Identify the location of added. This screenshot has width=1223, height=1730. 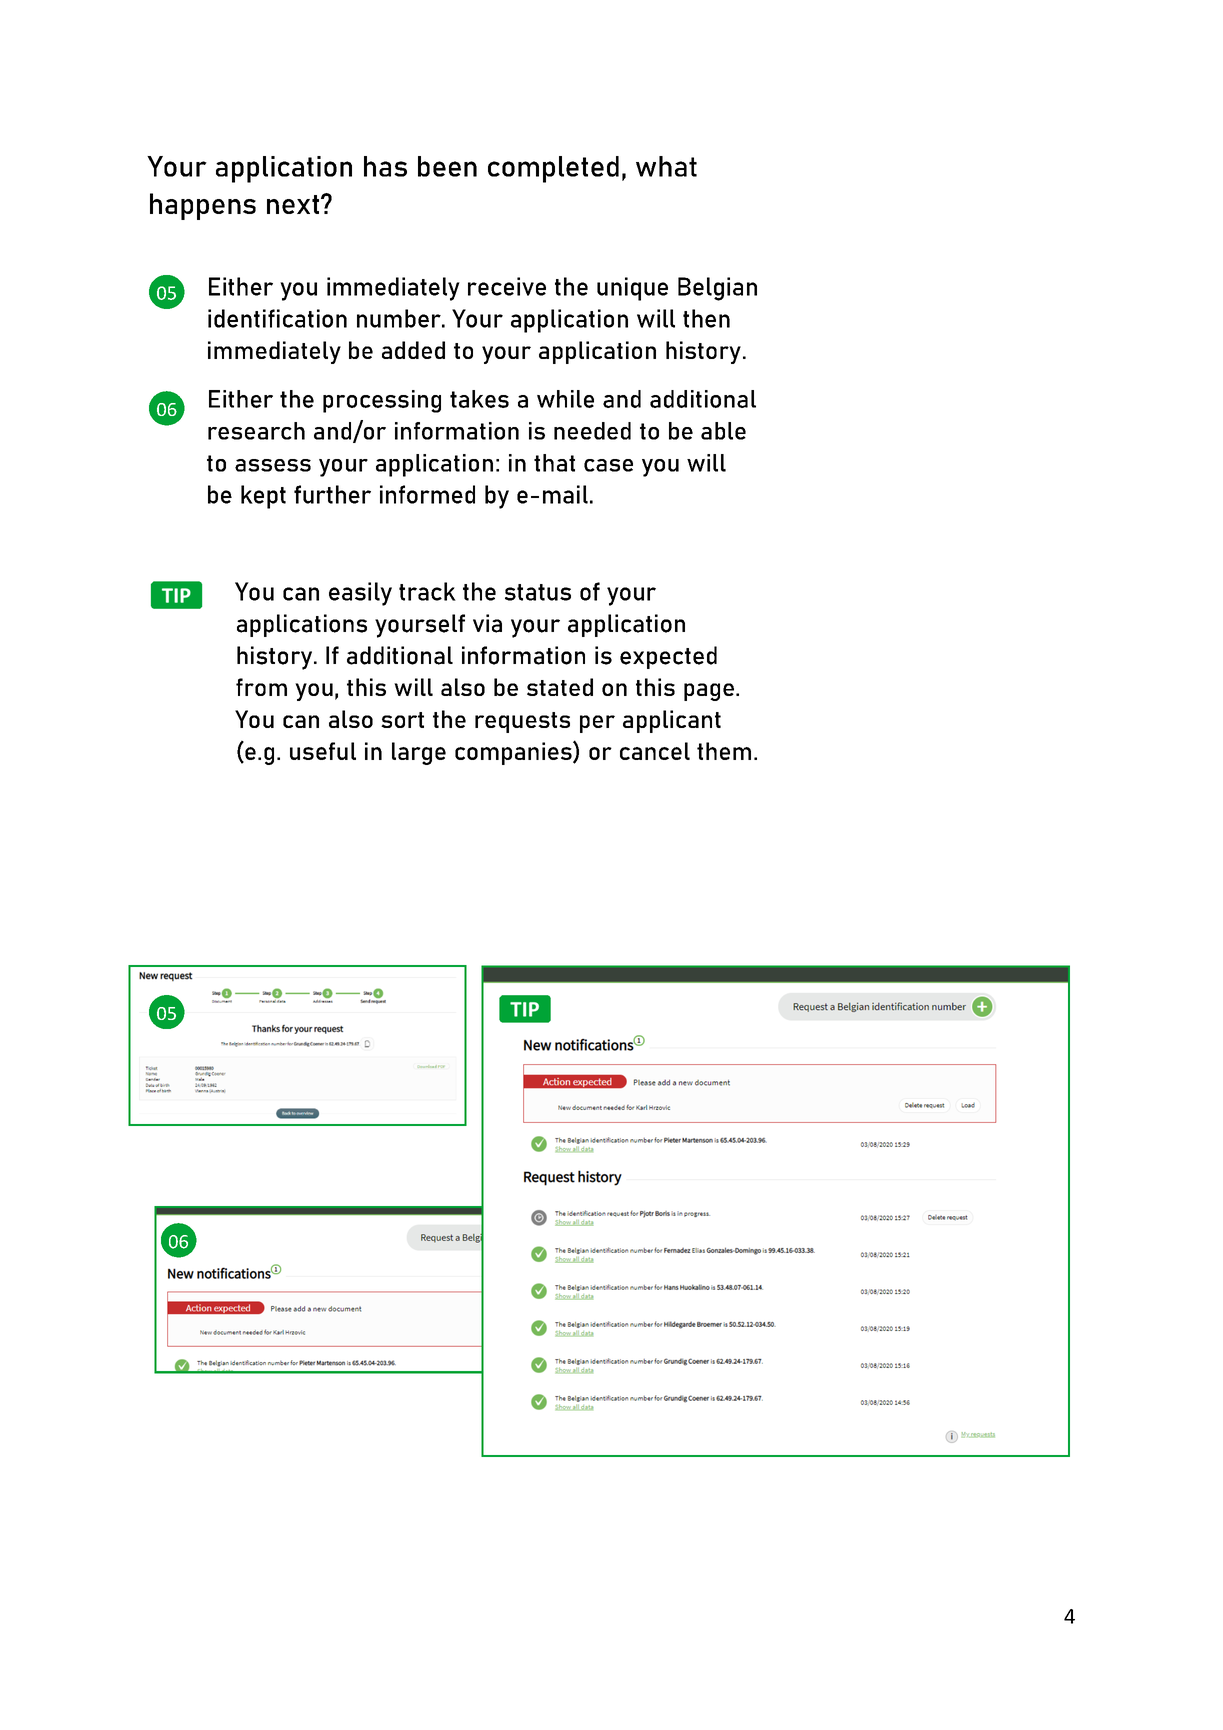
(413, 350).
